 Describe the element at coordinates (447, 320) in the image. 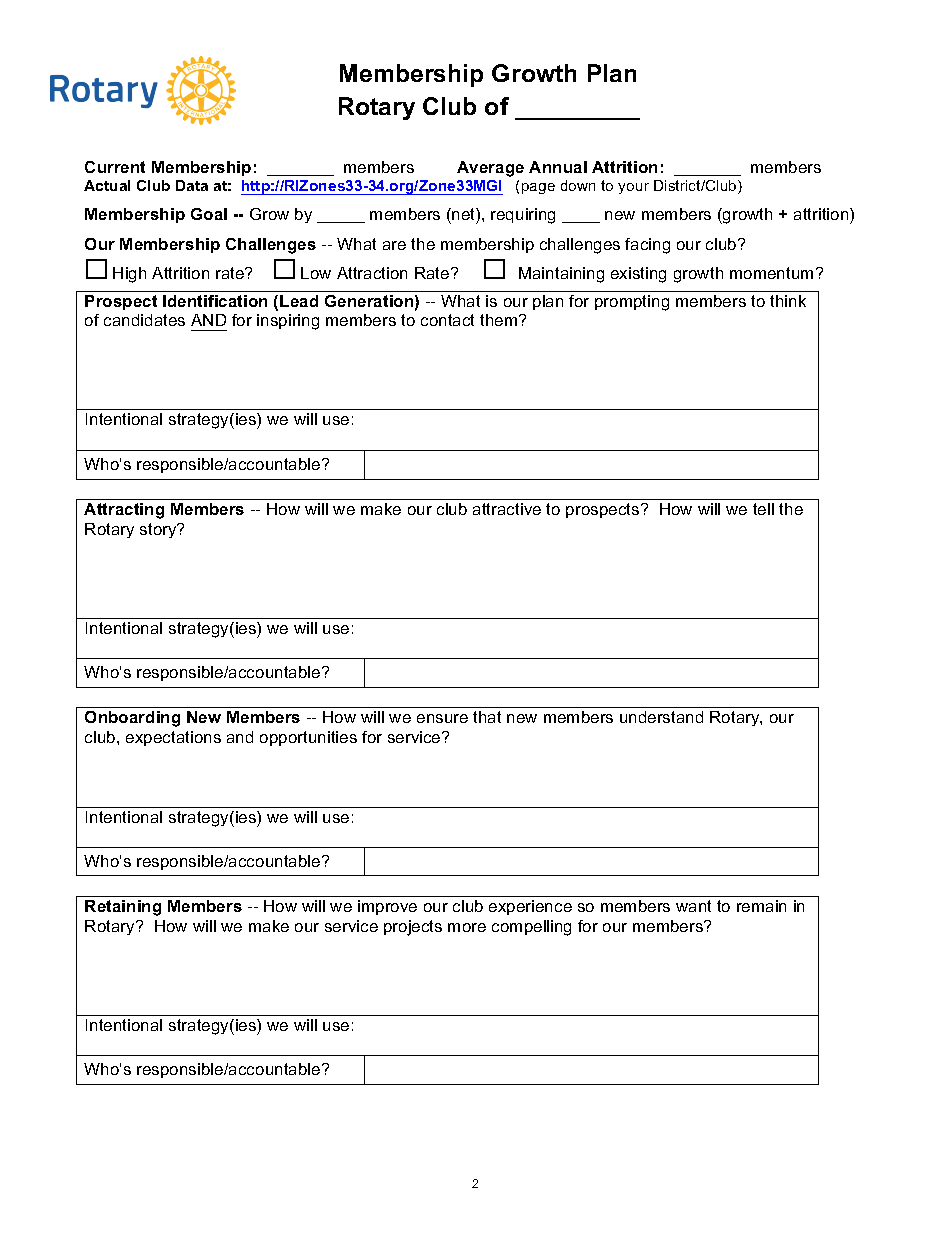

I see `contact` at that location.
